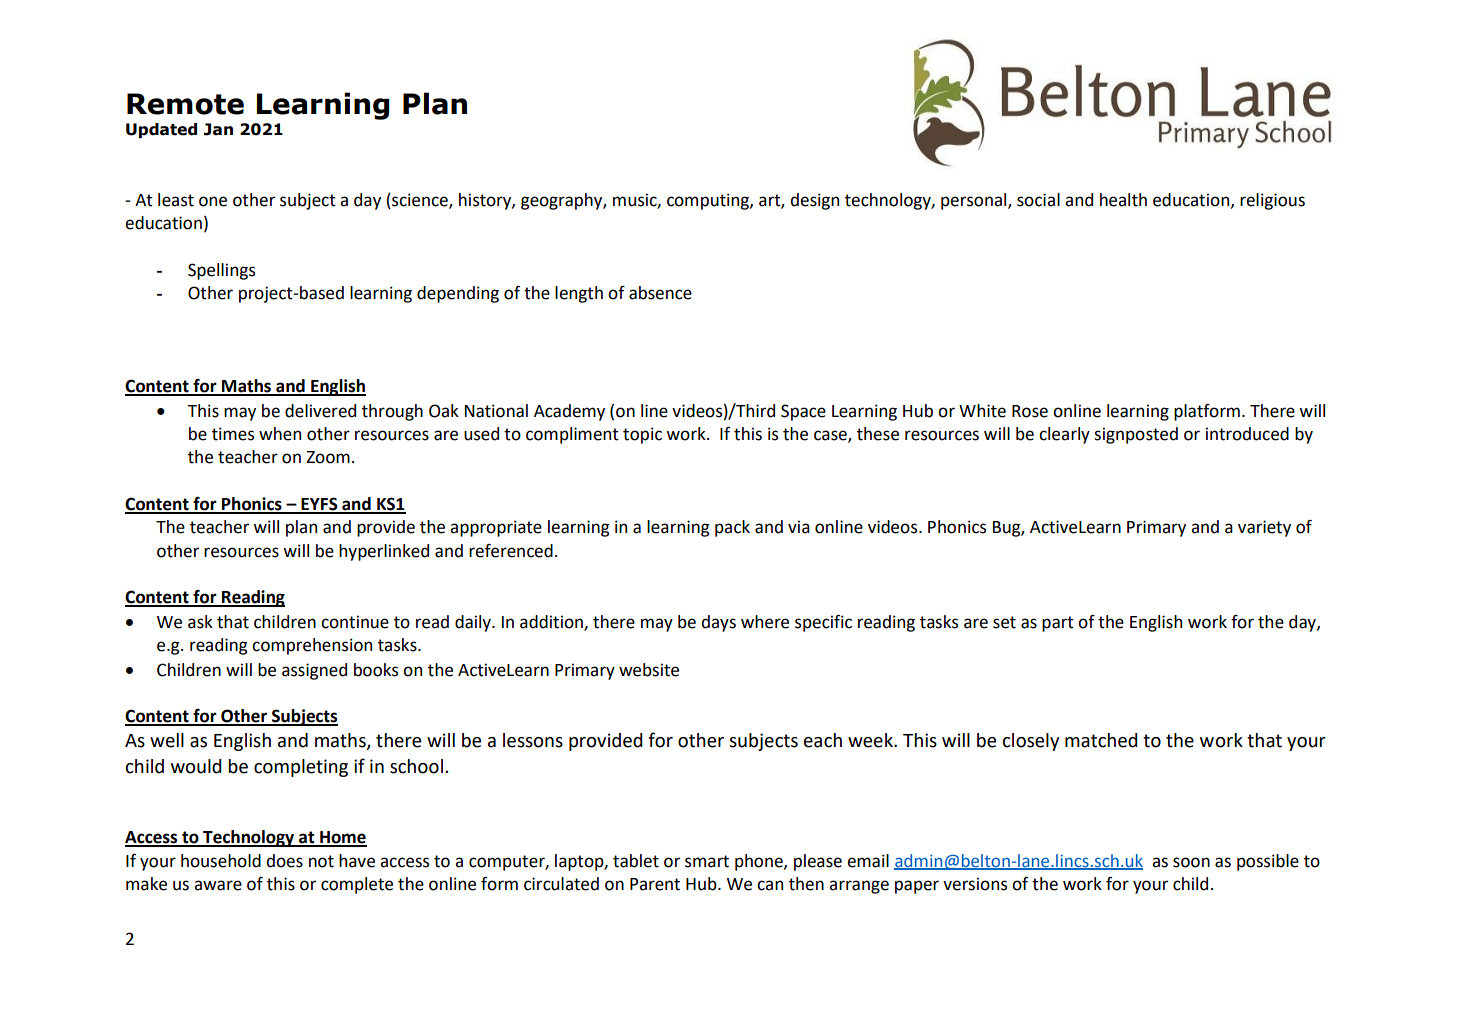 The image size is (1464, 1035). Describe the element at coordinates (803, 412) in the screenshot. I see `Space` at that location.
